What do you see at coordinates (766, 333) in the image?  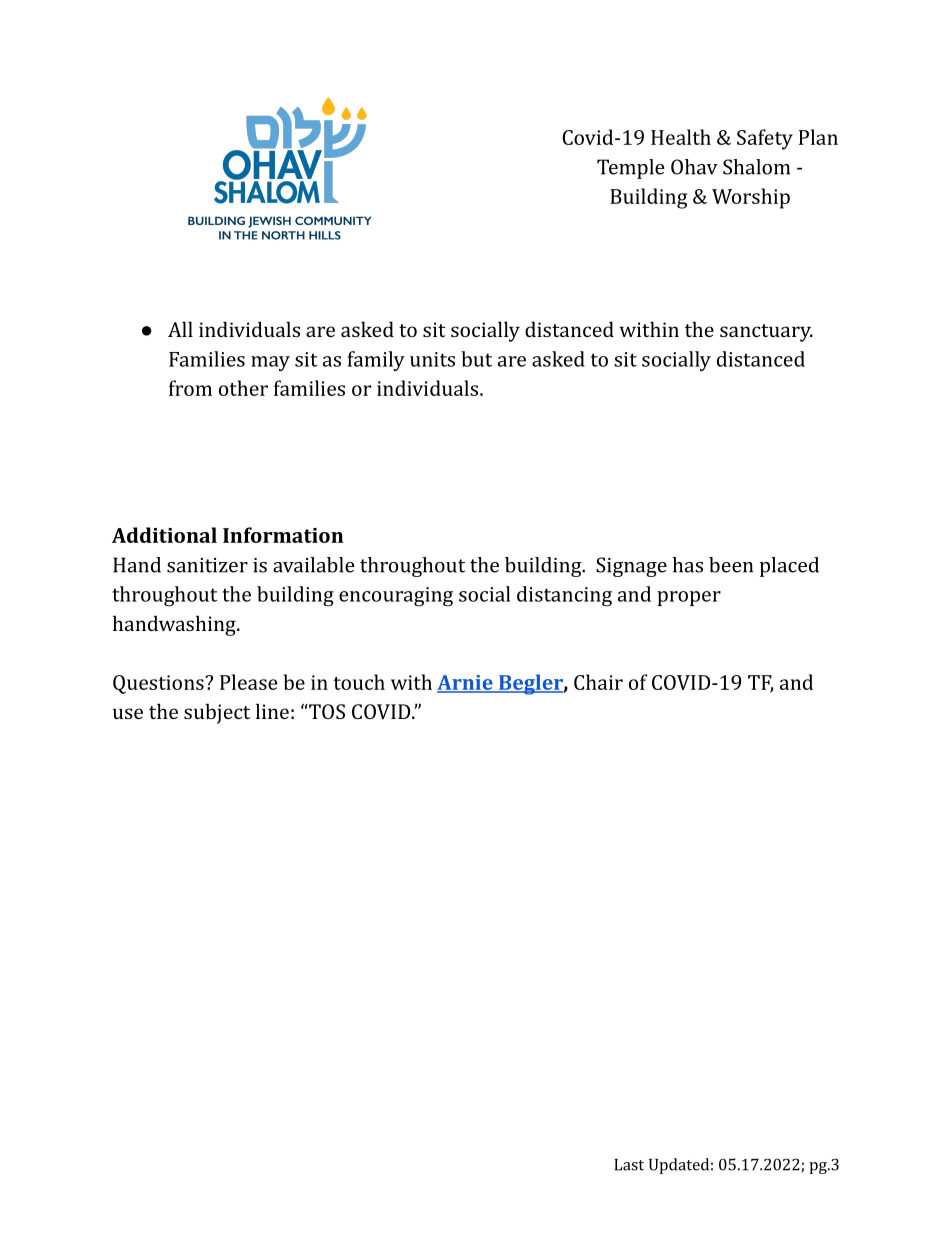 I see `sanctuary` at bounding box center [766, 333].
